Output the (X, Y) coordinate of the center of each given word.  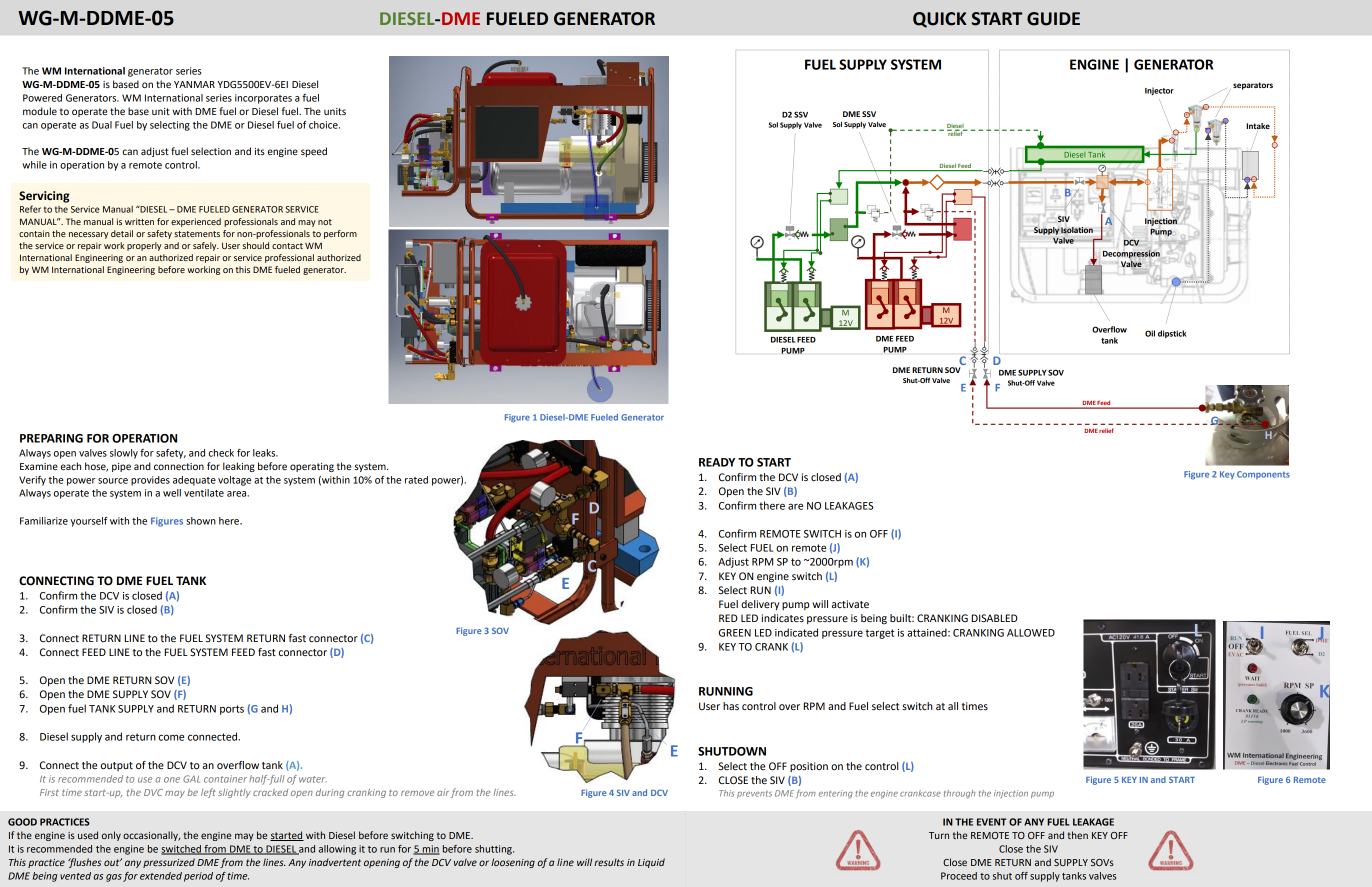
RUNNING (726, 691)
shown (201, 521)
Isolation (1077, 230)
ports (232, 710)
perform (340, 234)
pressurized (169, 863)
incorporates (263, 99)
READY (717, 462)
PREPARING (51, 438)
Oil (1150, 333)
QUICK (940, 20)
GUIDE (1053, 19)
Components (1263, 475)
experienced (196, 222)
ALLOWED (1031, 633)
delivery (760, 605)
